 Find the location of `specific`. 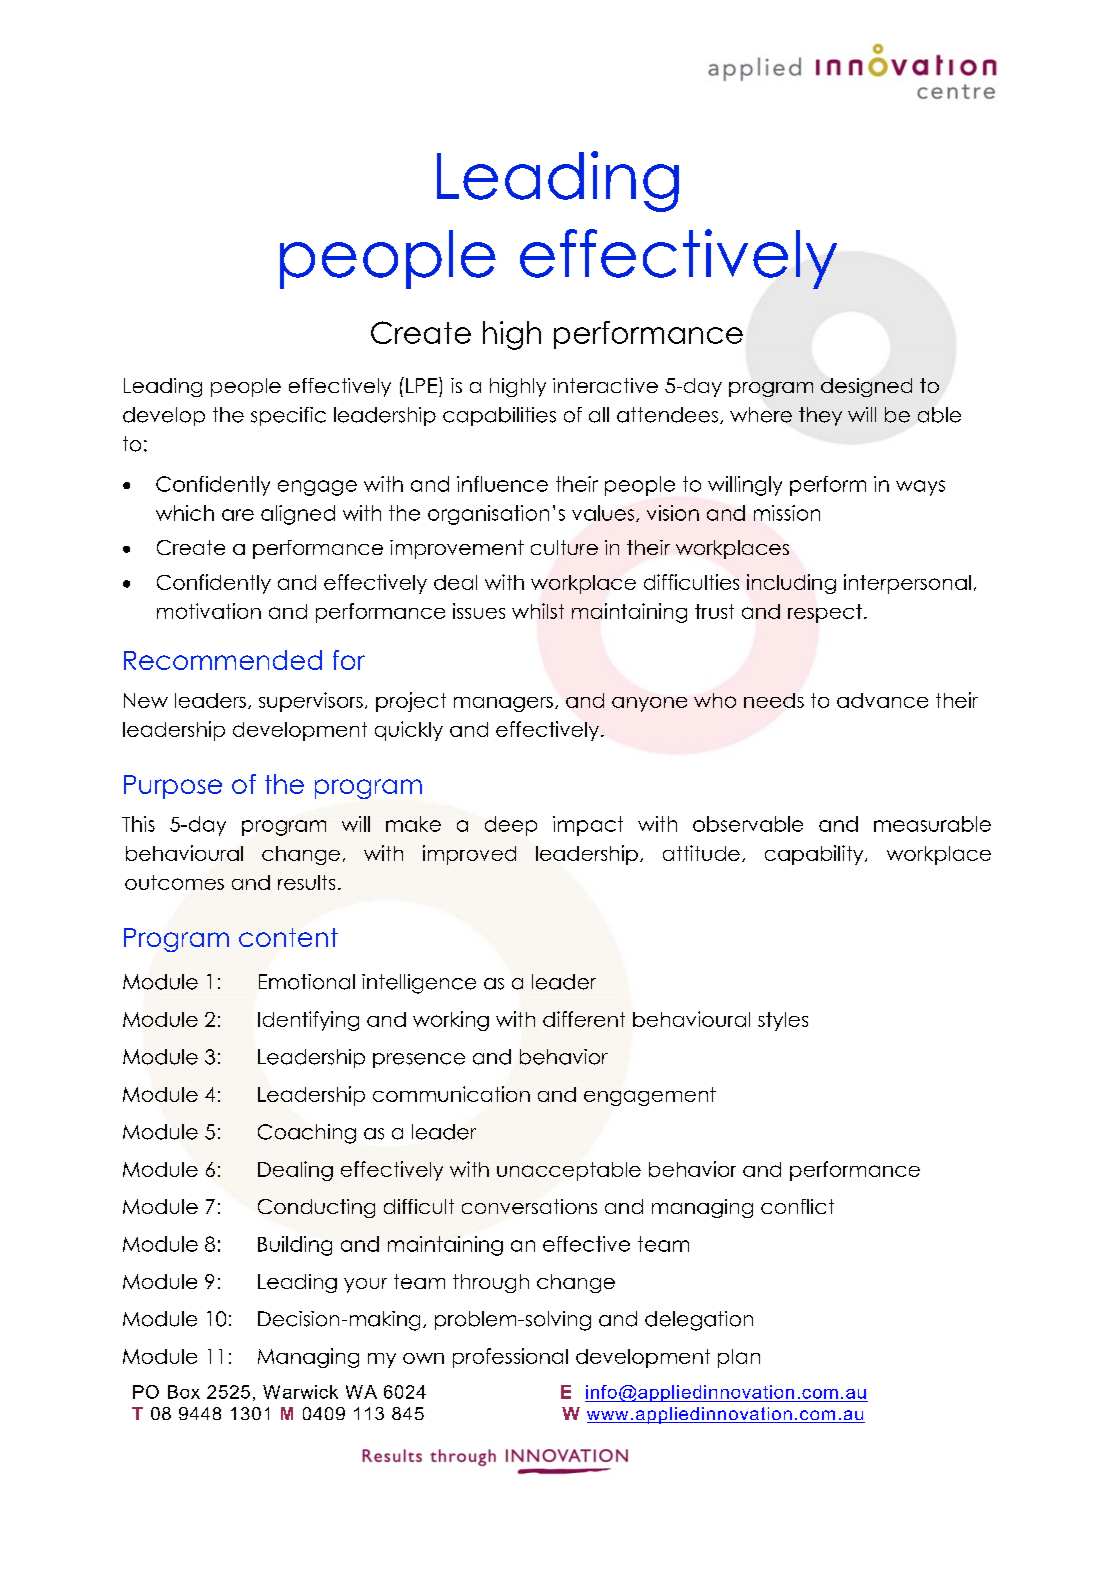

specific is located at coordinates (288, 416).
